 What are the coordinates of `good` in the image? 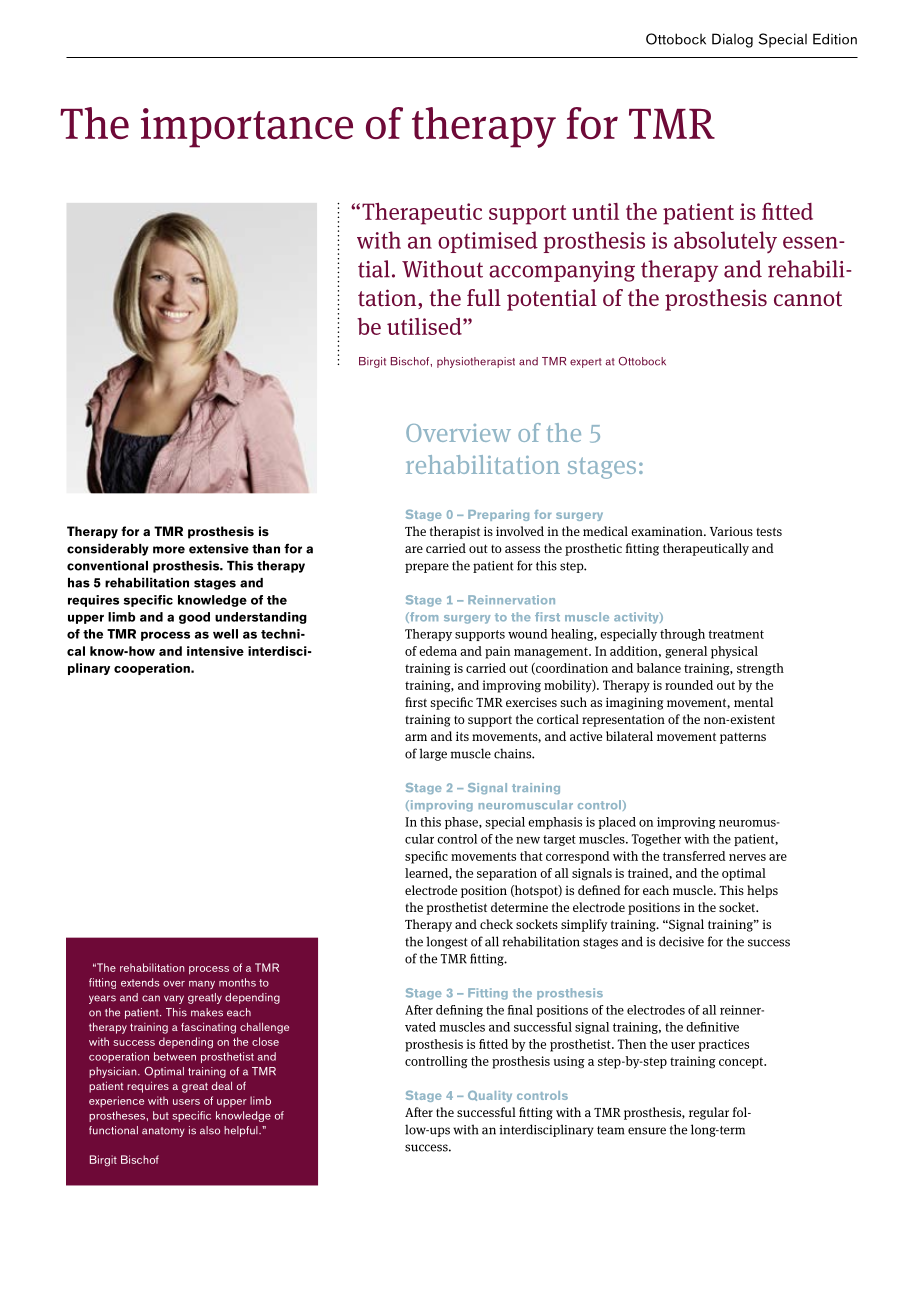 It's located at (194, 618).
